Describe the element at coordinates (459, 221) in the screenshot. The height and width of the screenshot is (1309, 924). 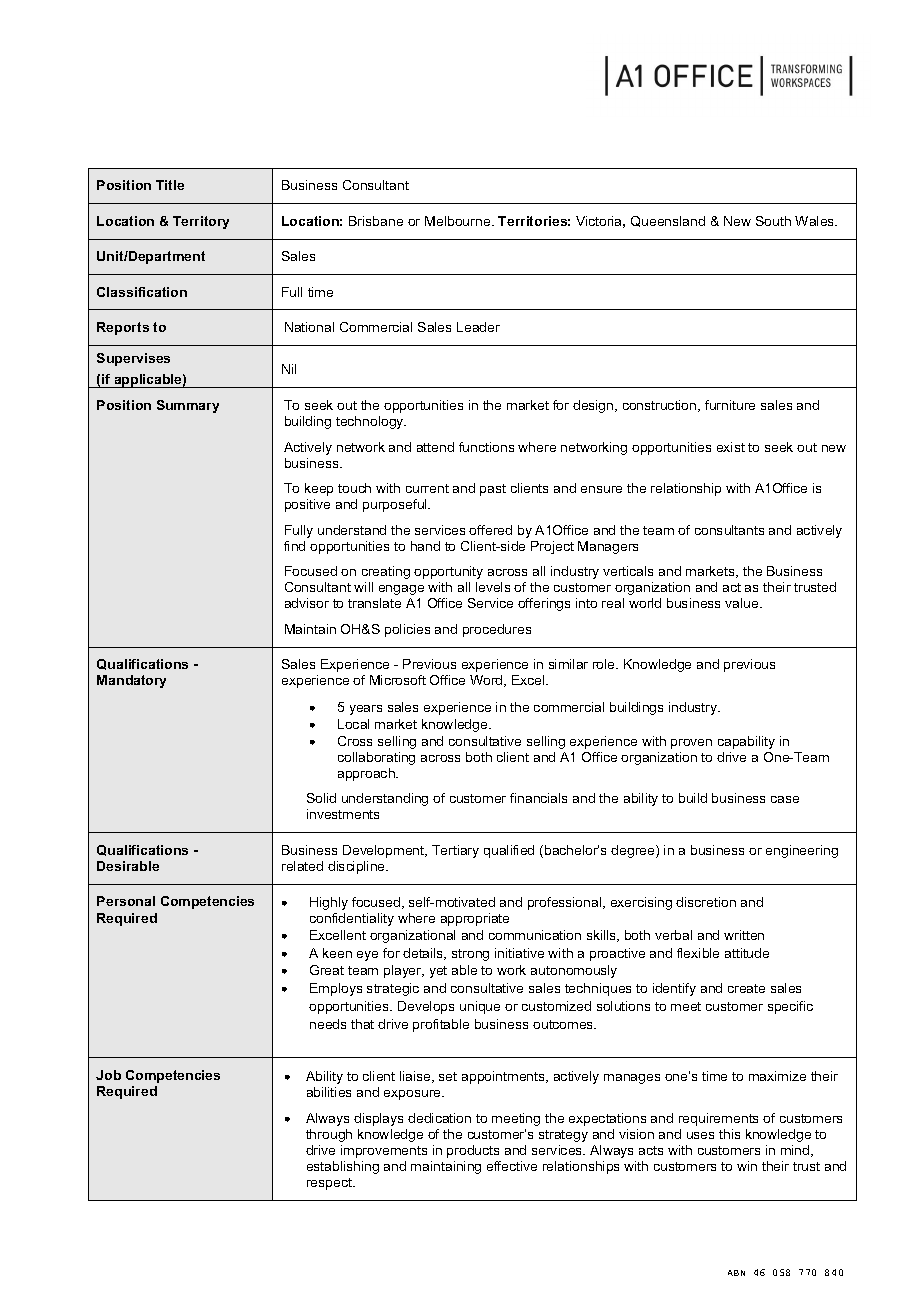
I see `Melbourne` at that location.
